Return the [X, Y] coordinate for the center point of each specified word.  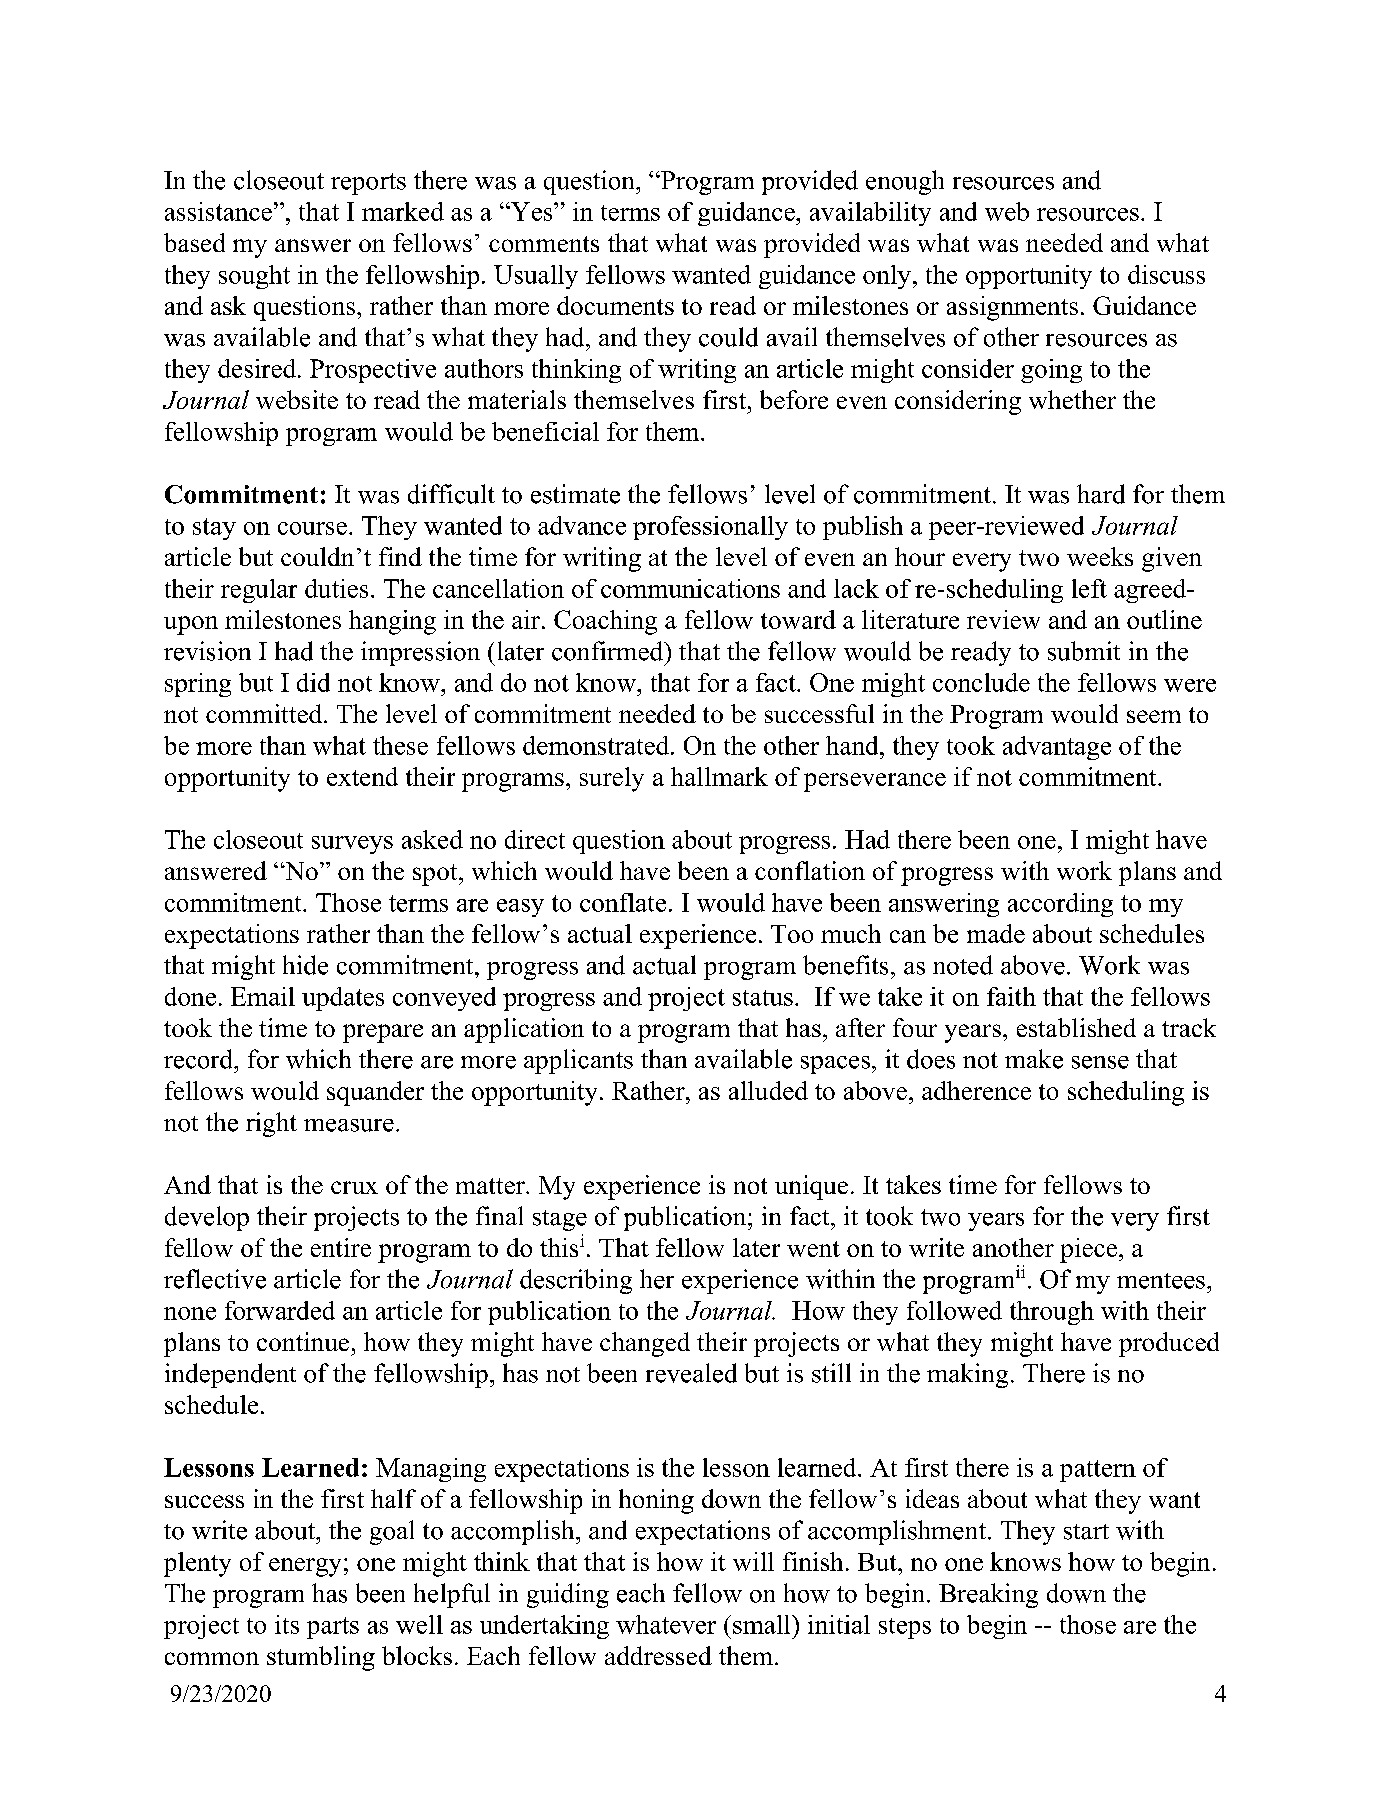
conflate [623, 902]
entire [341, 1247]
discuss [1166, 274]
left [1089, 588]
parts [333, 1628]
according [1060, 905]
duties [336, 588]
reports [368, 184]
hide [305, 965]
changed [645, 1344]
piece [1088, 1250]
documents [615, 305]
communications [690, 588]
